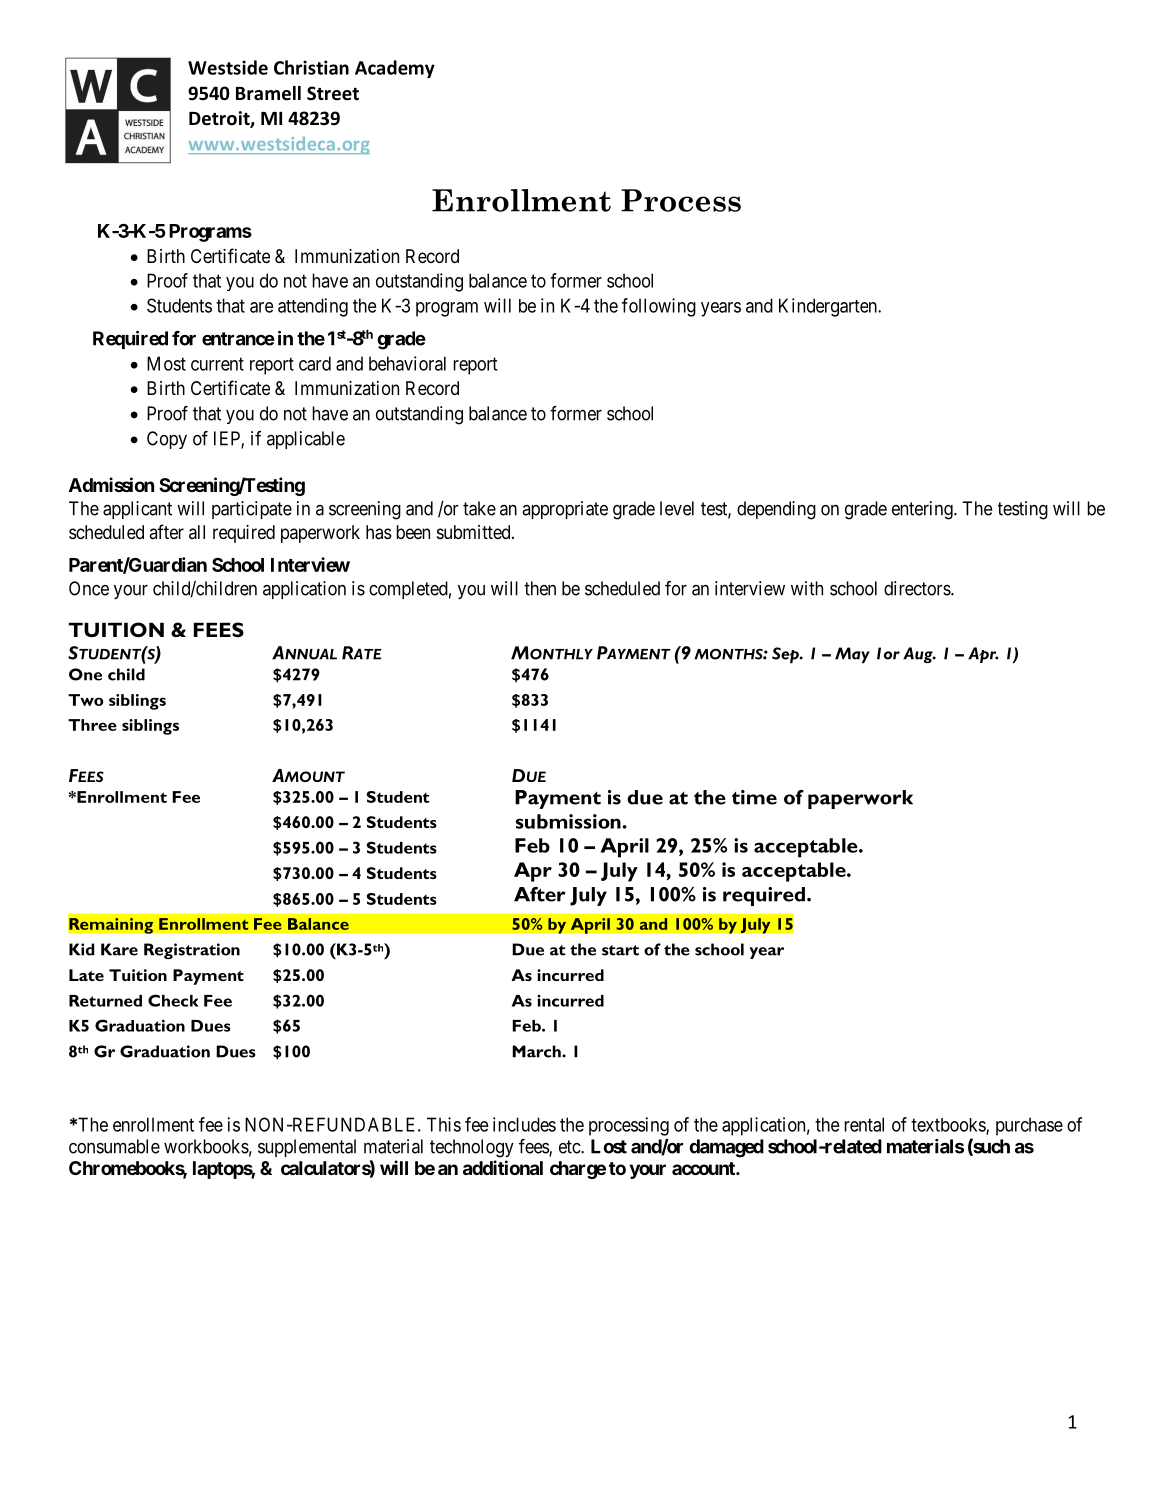 Image resolution: width=1159 pixels, height=1500 pixels. What do you see at coordinates (540, 588) in the screenshot?
I see `then` at bounding box center [540, 588].
